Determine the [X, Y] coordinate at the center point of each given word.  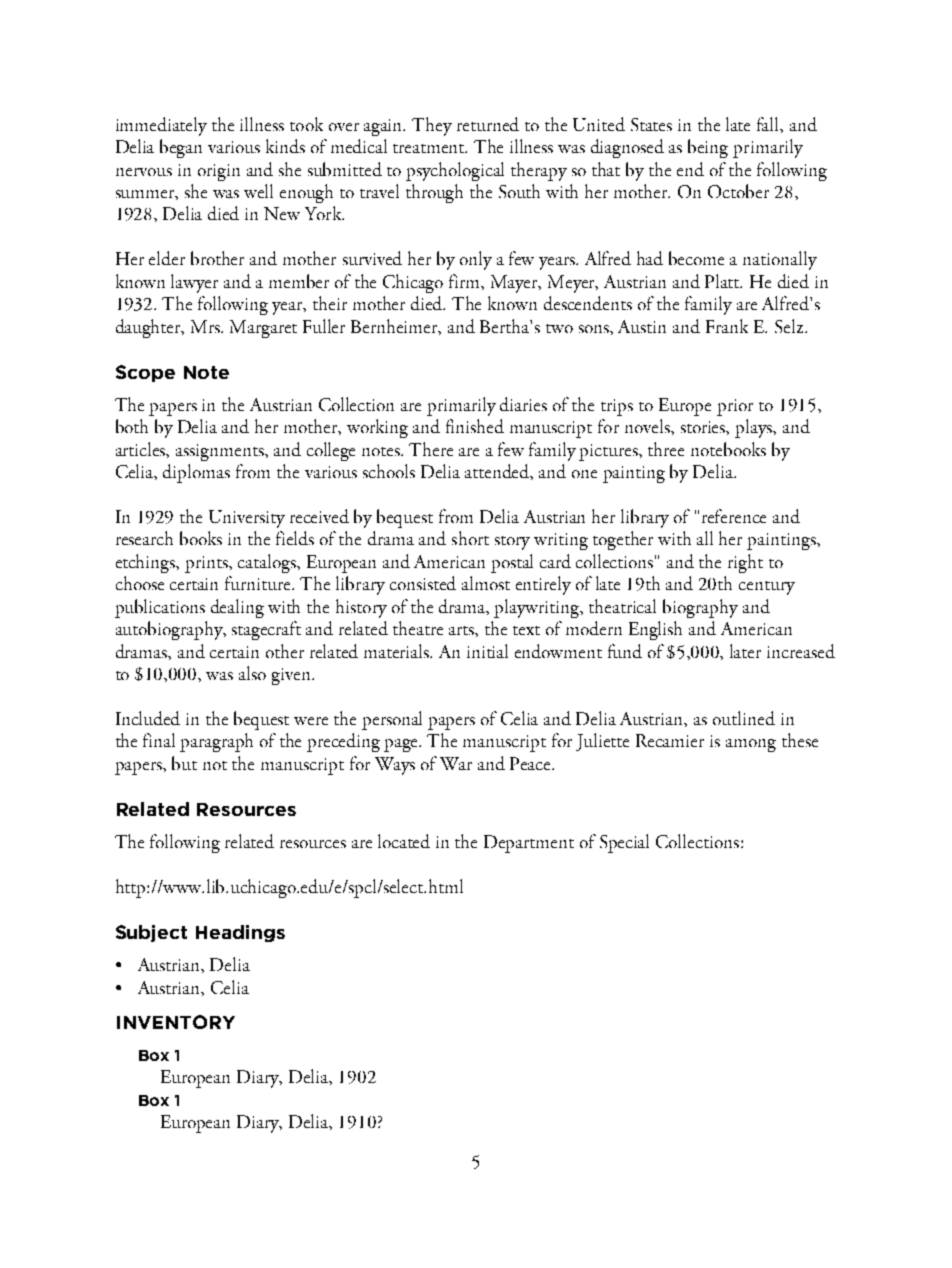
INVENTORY [176, 1022]
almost [486, 583]
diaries [523, 404]
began [181, 148]
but [184, 763]
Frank [727, 326]
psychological [455, 171]
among [751, 745]
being [708, 148]
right [745, 563]
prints [208, 564]
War [456, 763]
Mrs [206, 326]
